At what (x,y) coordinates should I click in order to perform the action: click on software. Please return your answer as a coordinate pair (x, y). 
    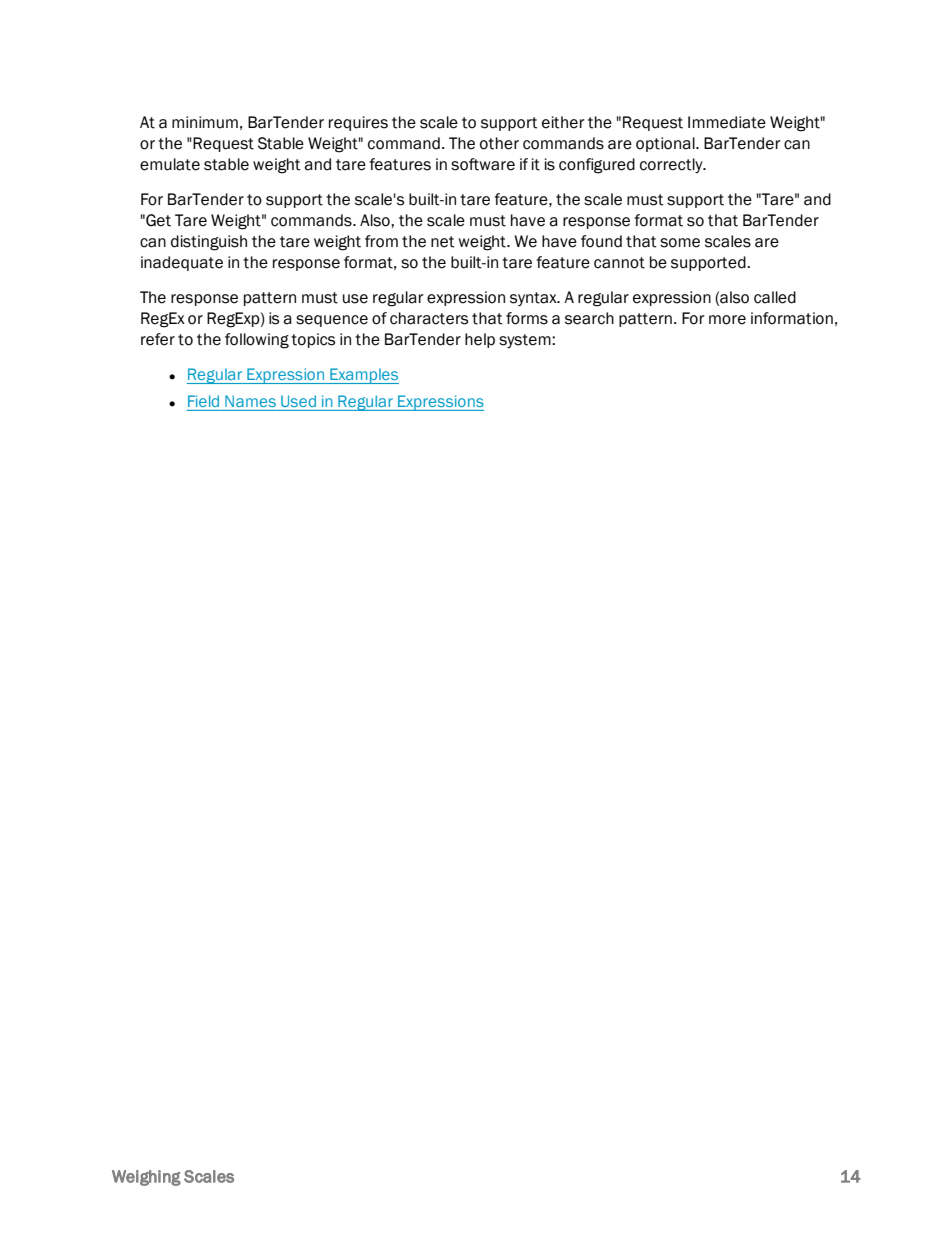
    Looking at the image, I should click on (483, 164).
